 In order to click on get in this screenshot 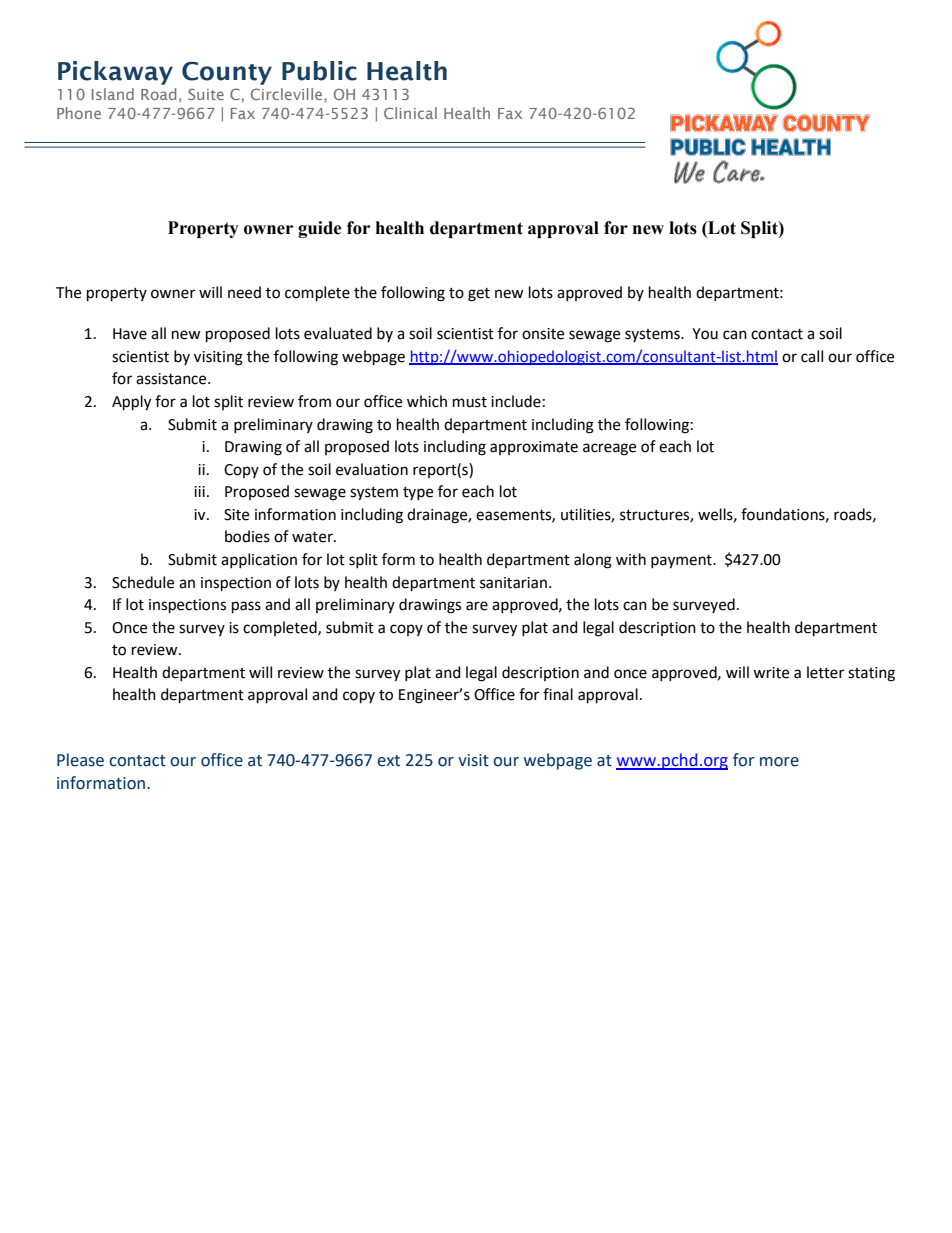, I will do `click(479, 295)`.
